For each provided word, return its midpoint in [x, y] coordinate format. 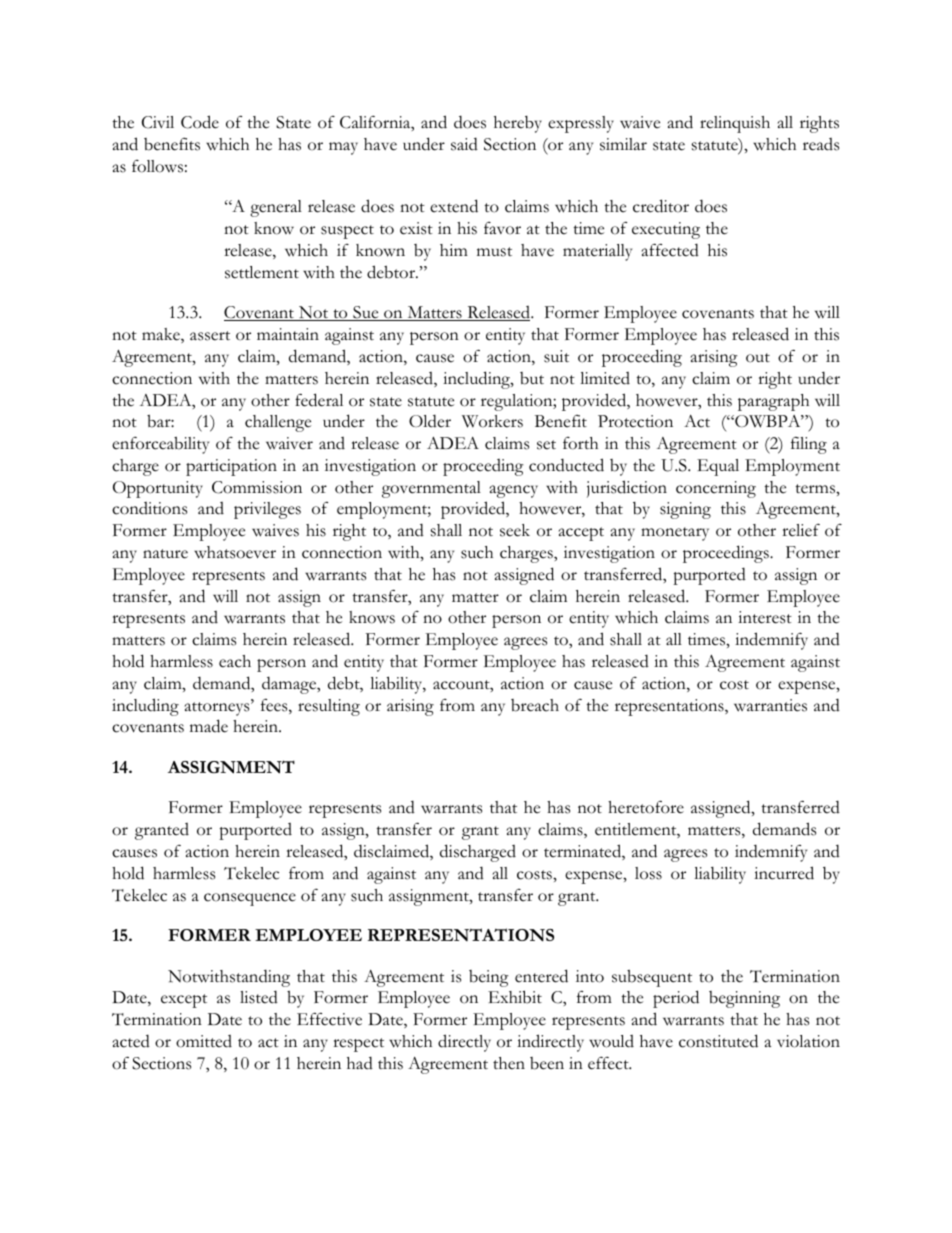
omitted [204, 1041]
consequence [250, 899]
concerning [716, 489]
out [758, 358]
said [464, 144]
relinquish [735, 124]
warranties [770, 705]
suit [556, 356]
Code [200, 122]
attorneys [218, 708]
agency [514, 491]
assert [210, 336]
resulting [329, 707]
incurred [784, 873]
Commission [257, 487]
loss [648, 873]
